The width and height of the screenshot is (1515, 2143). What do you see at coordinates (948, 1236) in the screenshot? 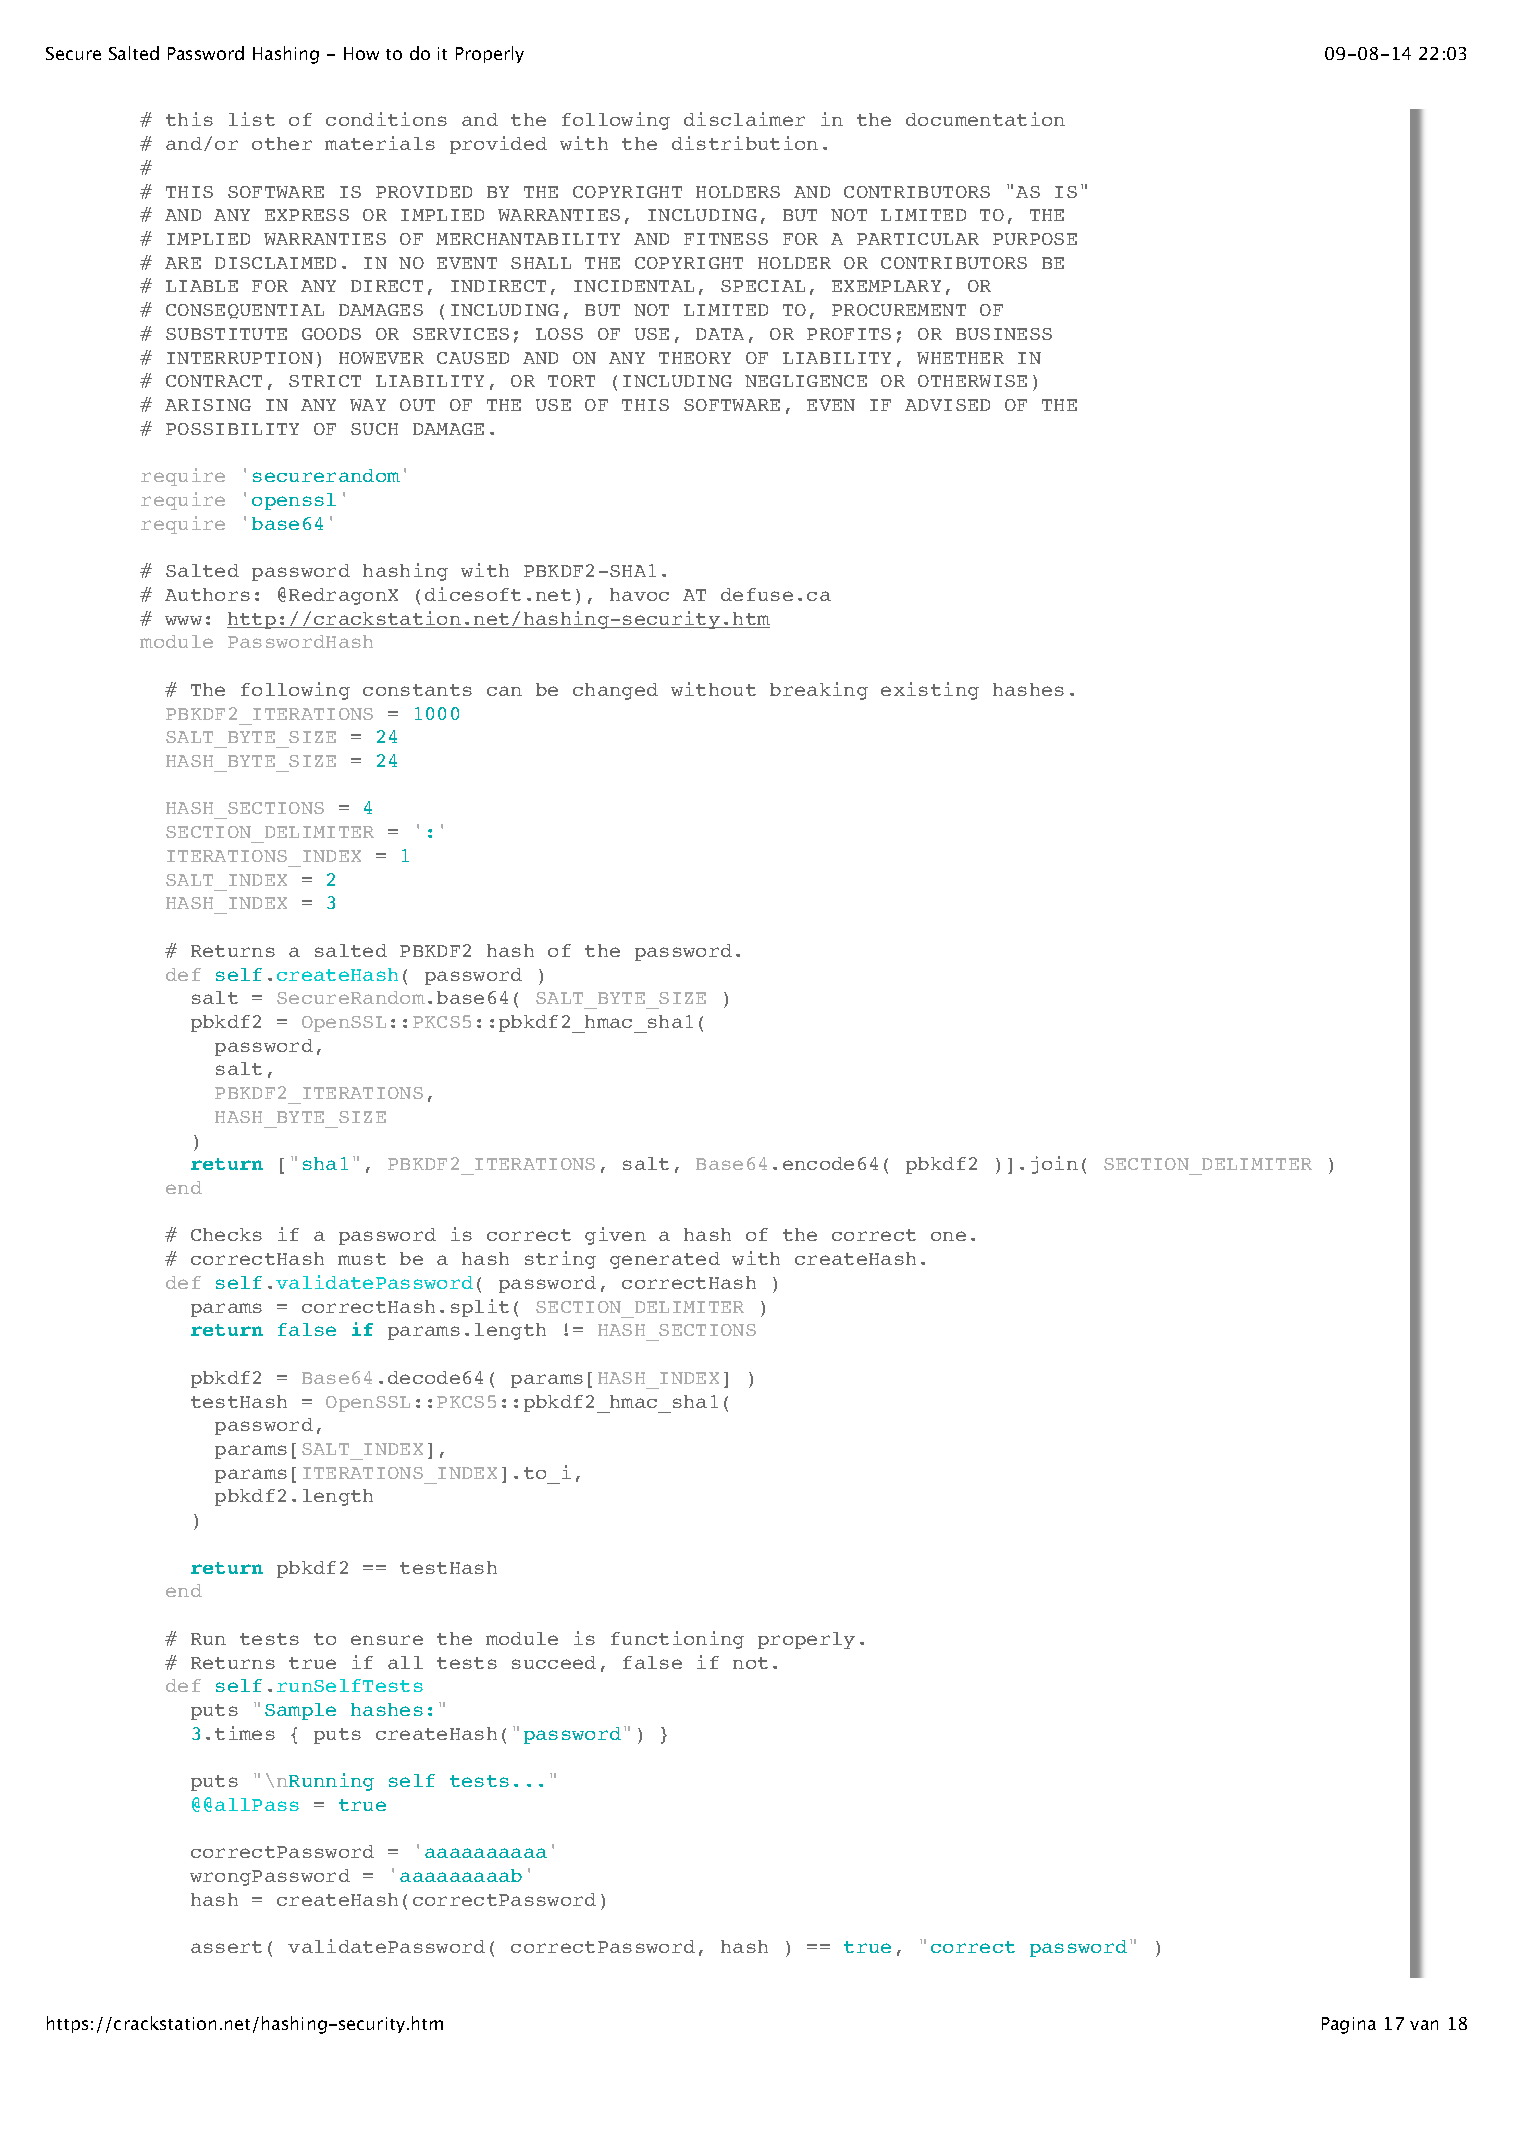
I see `one` at bounding box center [948, 1236].
